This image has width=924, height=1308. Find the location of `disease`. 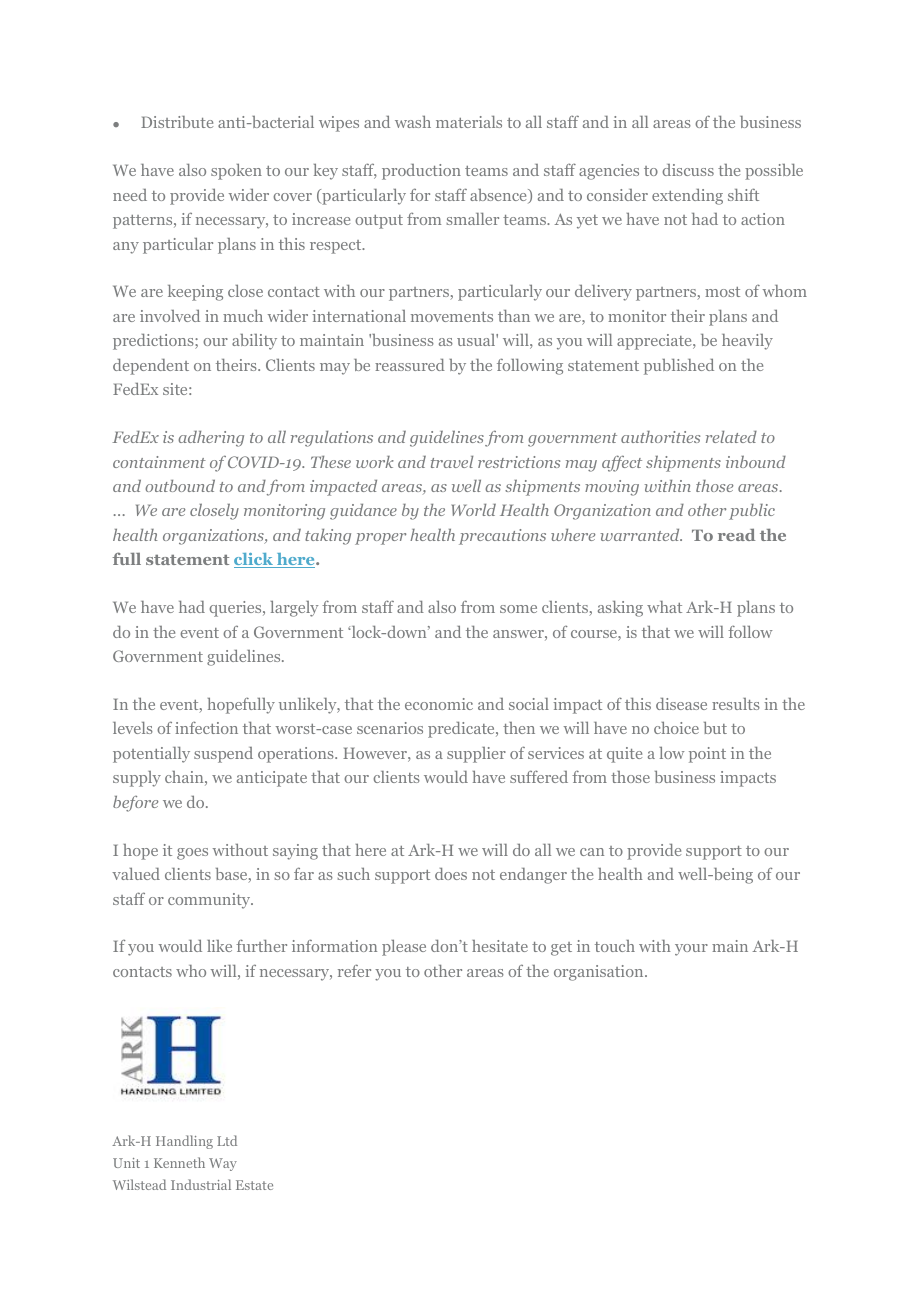

disease is located at coordinates (681, 704).
